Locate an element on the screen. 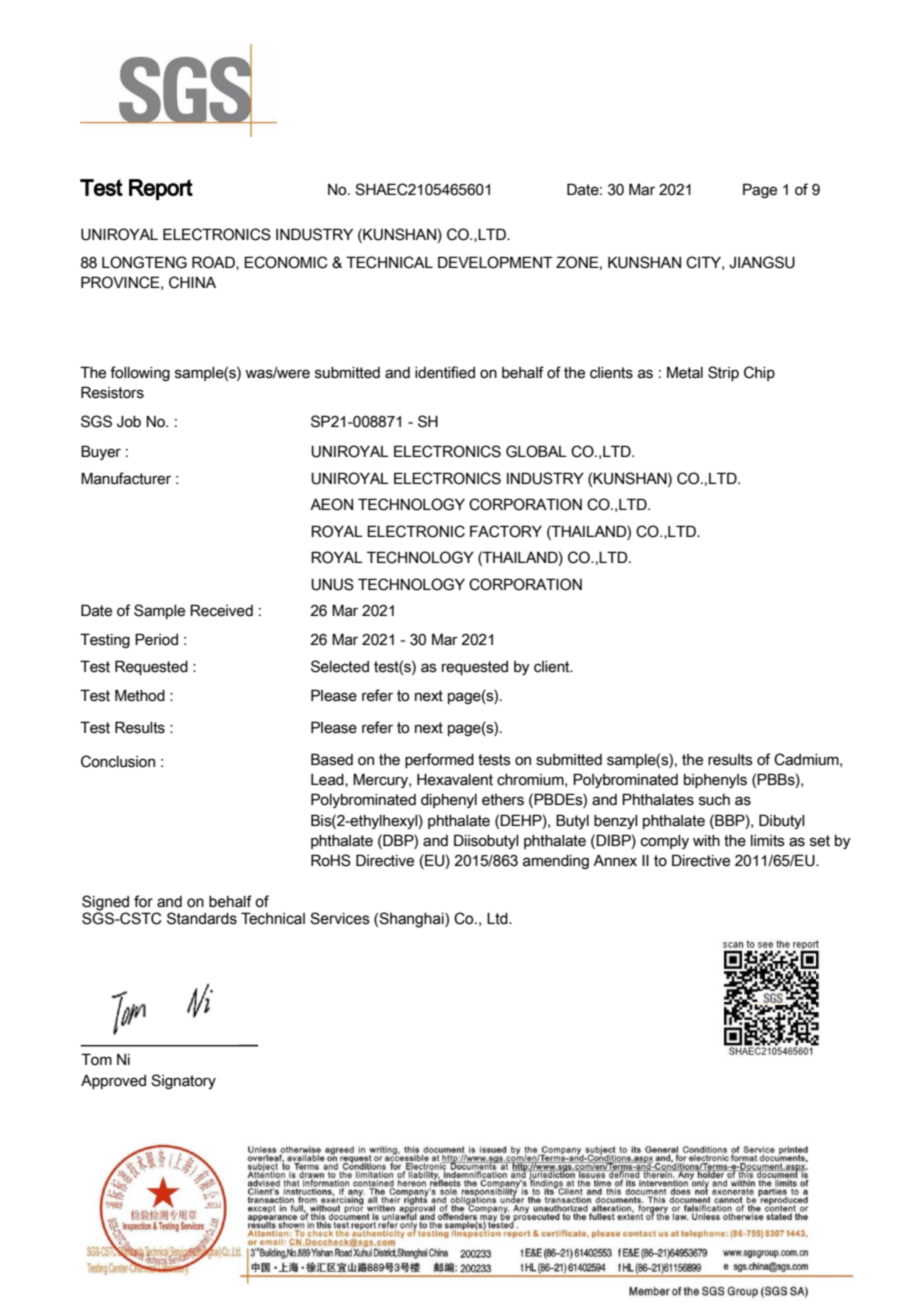 Image resolution: width=924 pixels, height=1308 pixels. biphenyls is located at coordinates (715, 781).
